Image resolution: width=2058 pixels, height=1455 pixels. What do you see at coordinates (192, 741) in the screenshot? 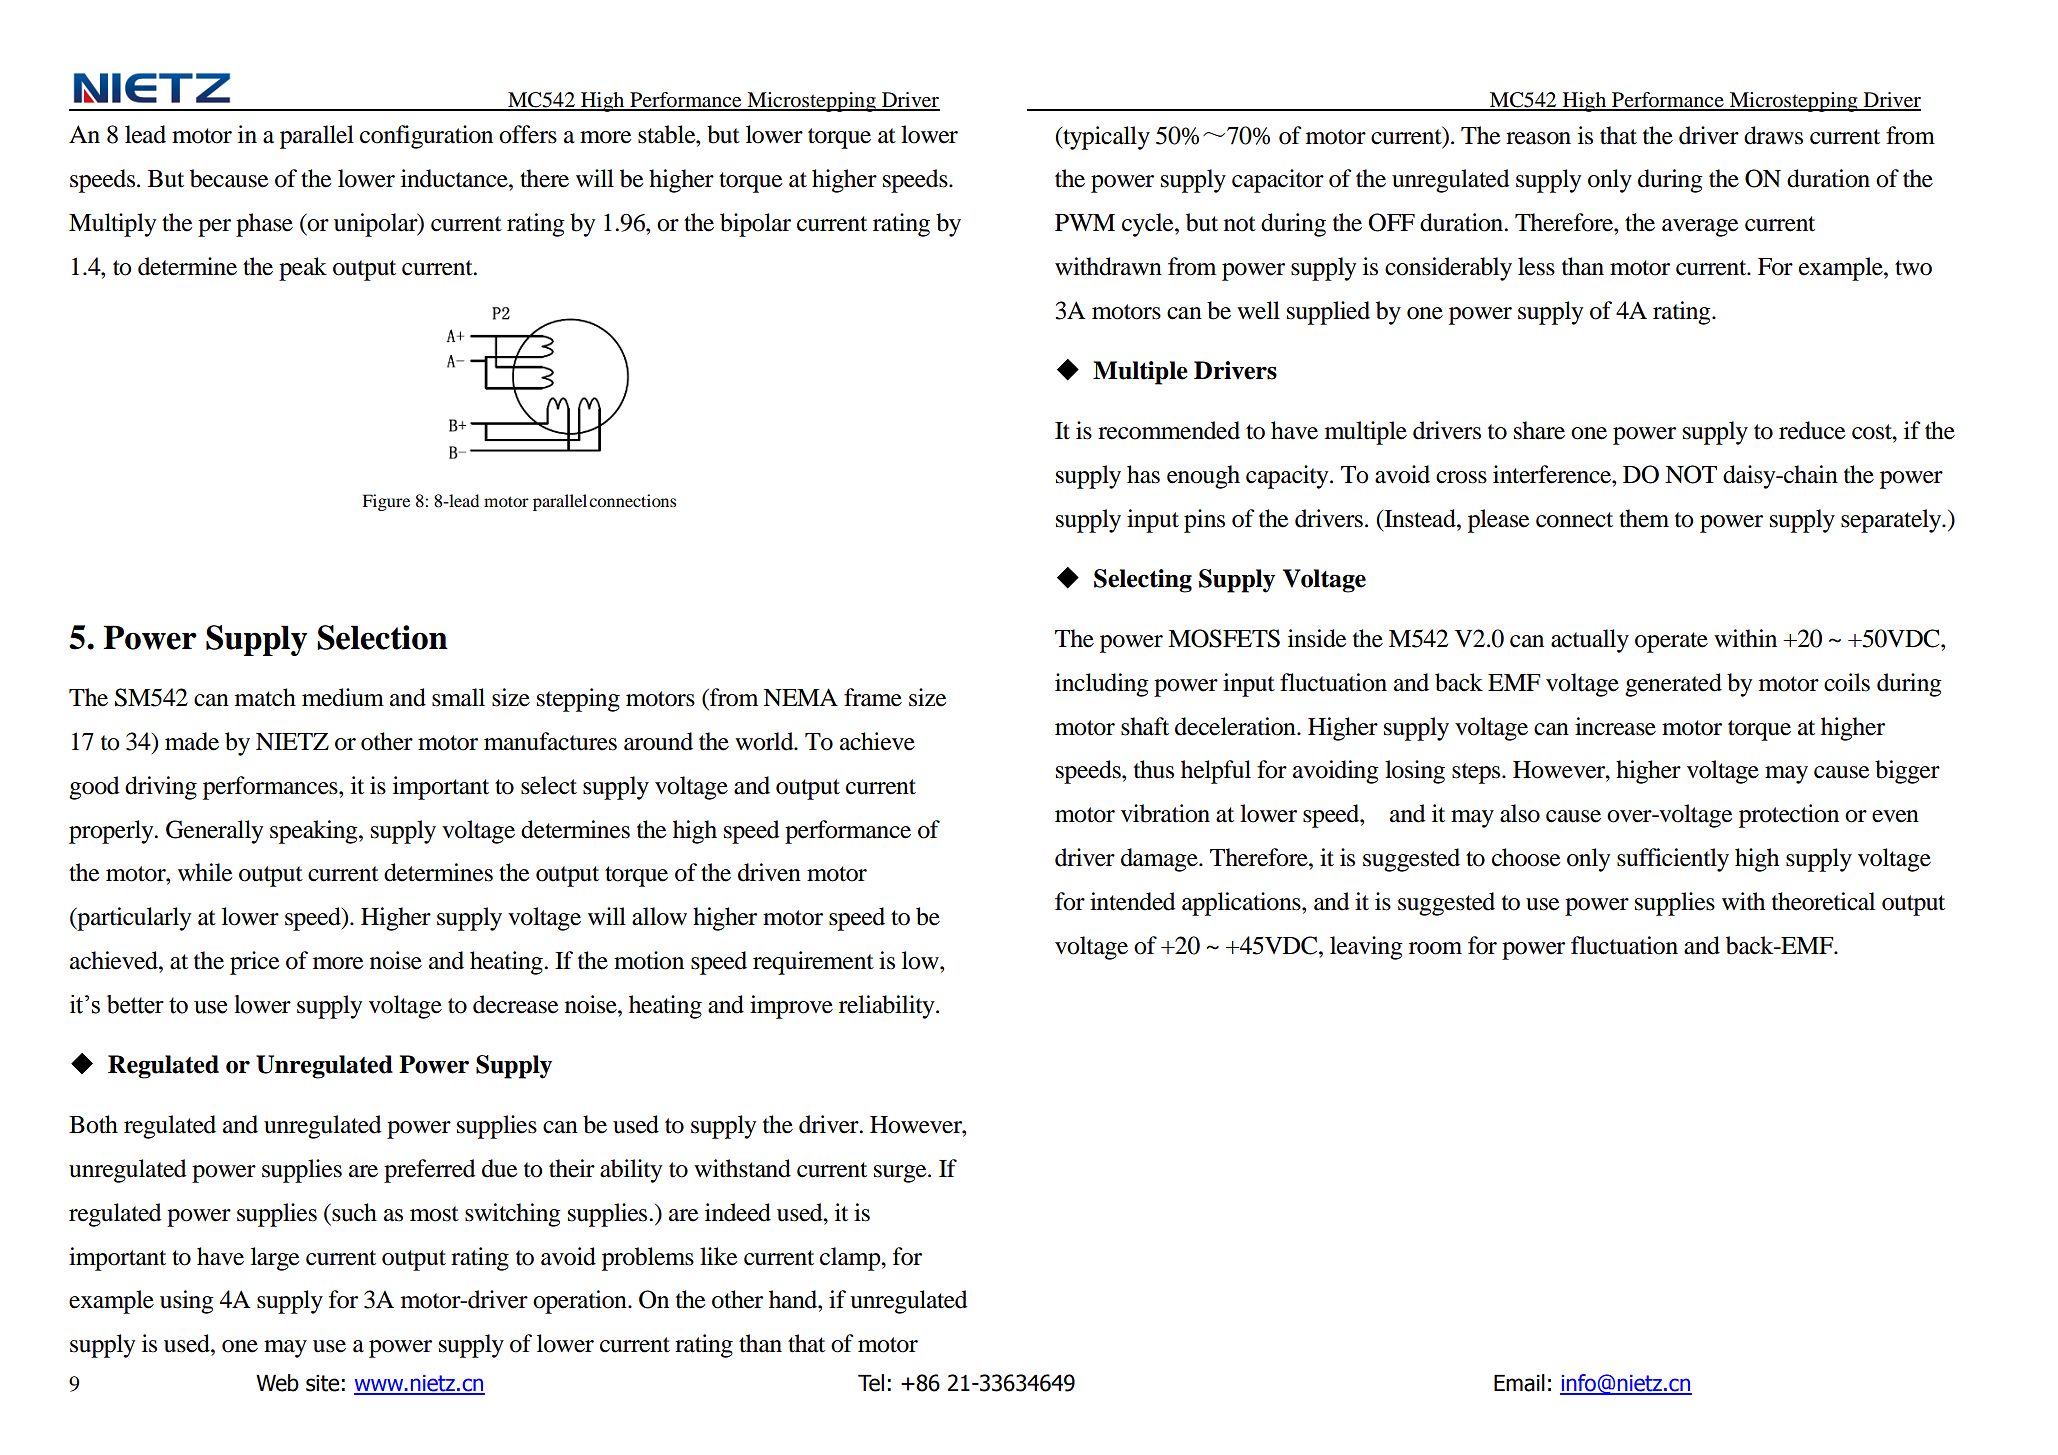
I see `made` at bounding box center [192, 741].
